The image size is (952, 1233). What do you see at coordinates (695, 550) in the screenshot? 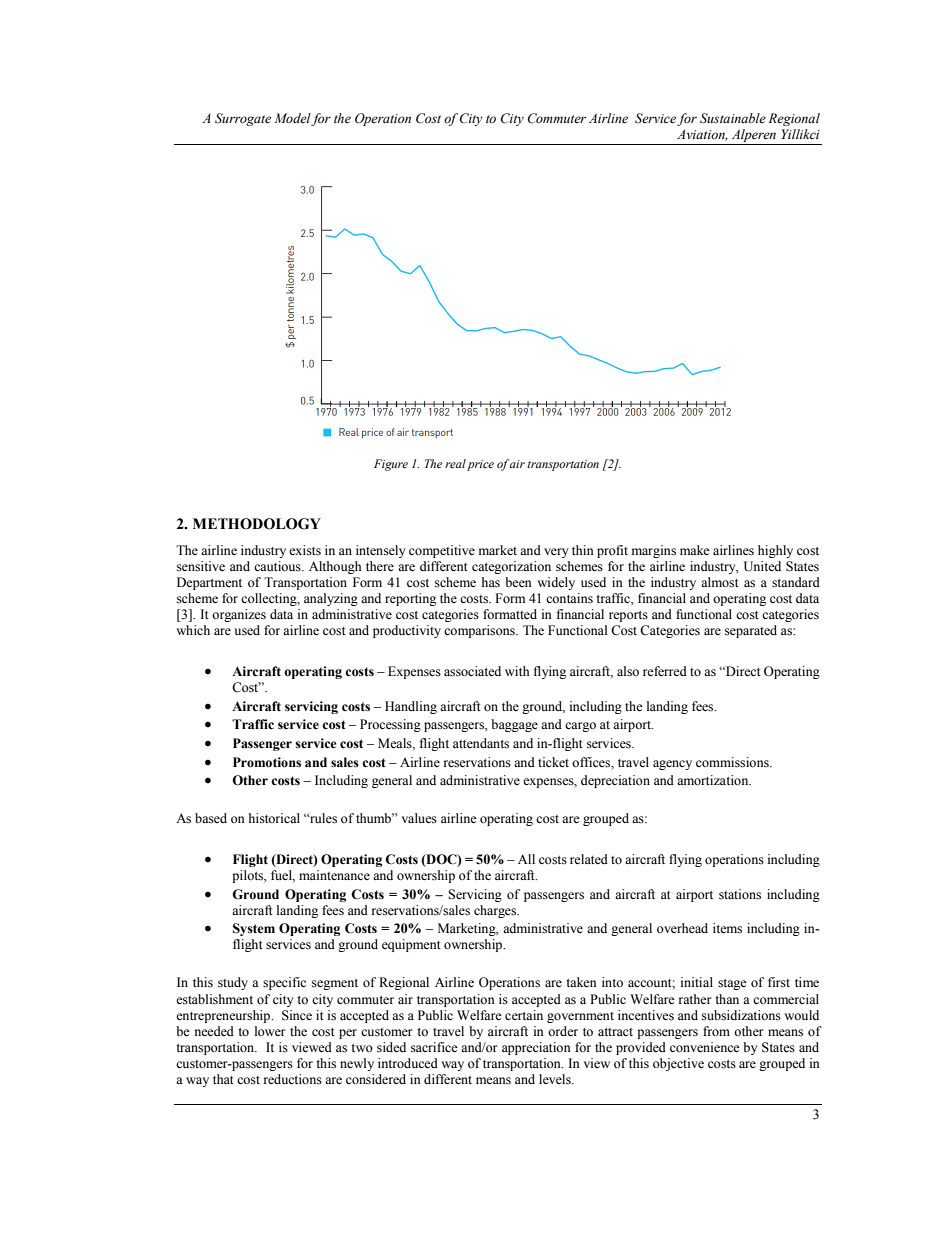
I see `make` at bounding box center [695, 550].
